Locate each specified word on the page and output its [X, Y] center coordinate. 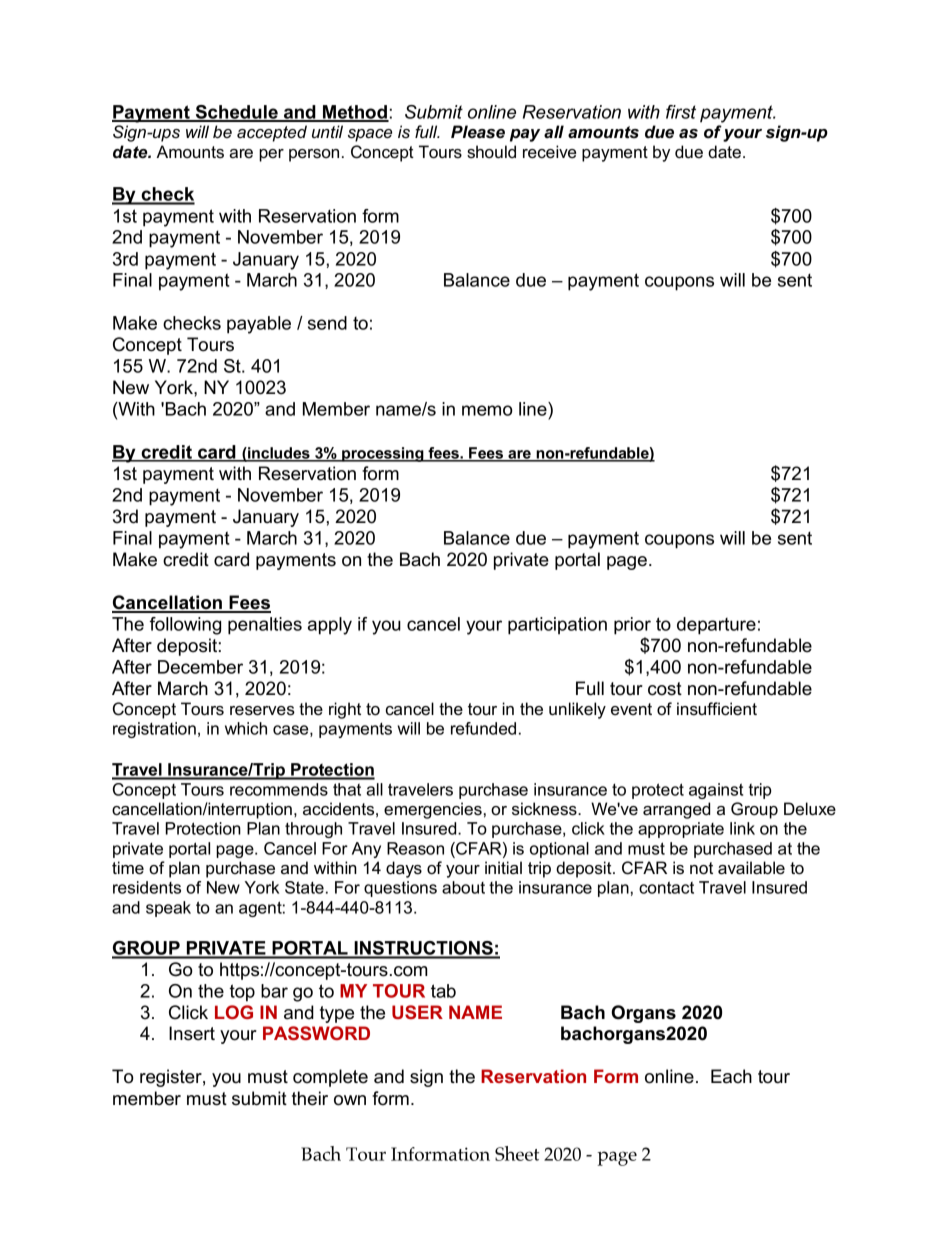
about [463, 887]
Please [478, 132]
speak [168, 909]
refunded [483, 728]
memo [487, 410]
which [246, 728]
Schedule [236, 113]
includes [279, 454]
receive [549, 152]
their [310, 1098]
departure [716, 626]
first [681, 112]
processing [383, 454]
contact [666, 887]
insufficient [717, 709]
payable [259, 325]
